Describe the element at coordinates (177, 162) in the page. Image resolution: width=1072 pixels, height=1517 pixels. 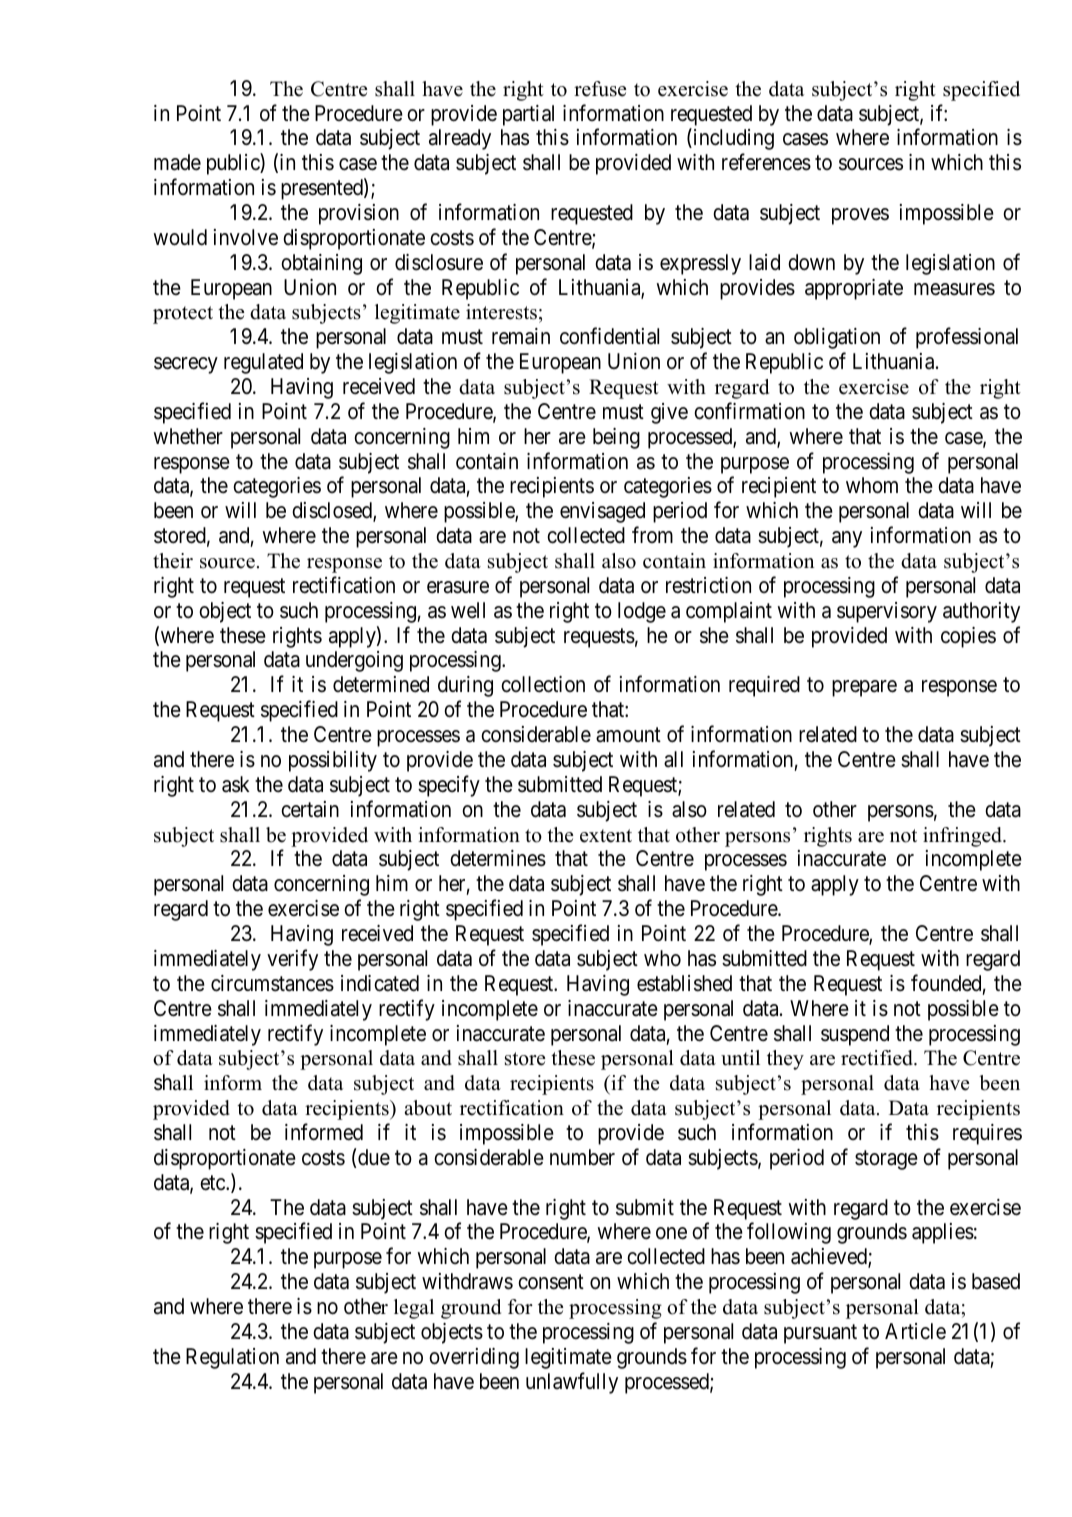
I see `made` at that location.
